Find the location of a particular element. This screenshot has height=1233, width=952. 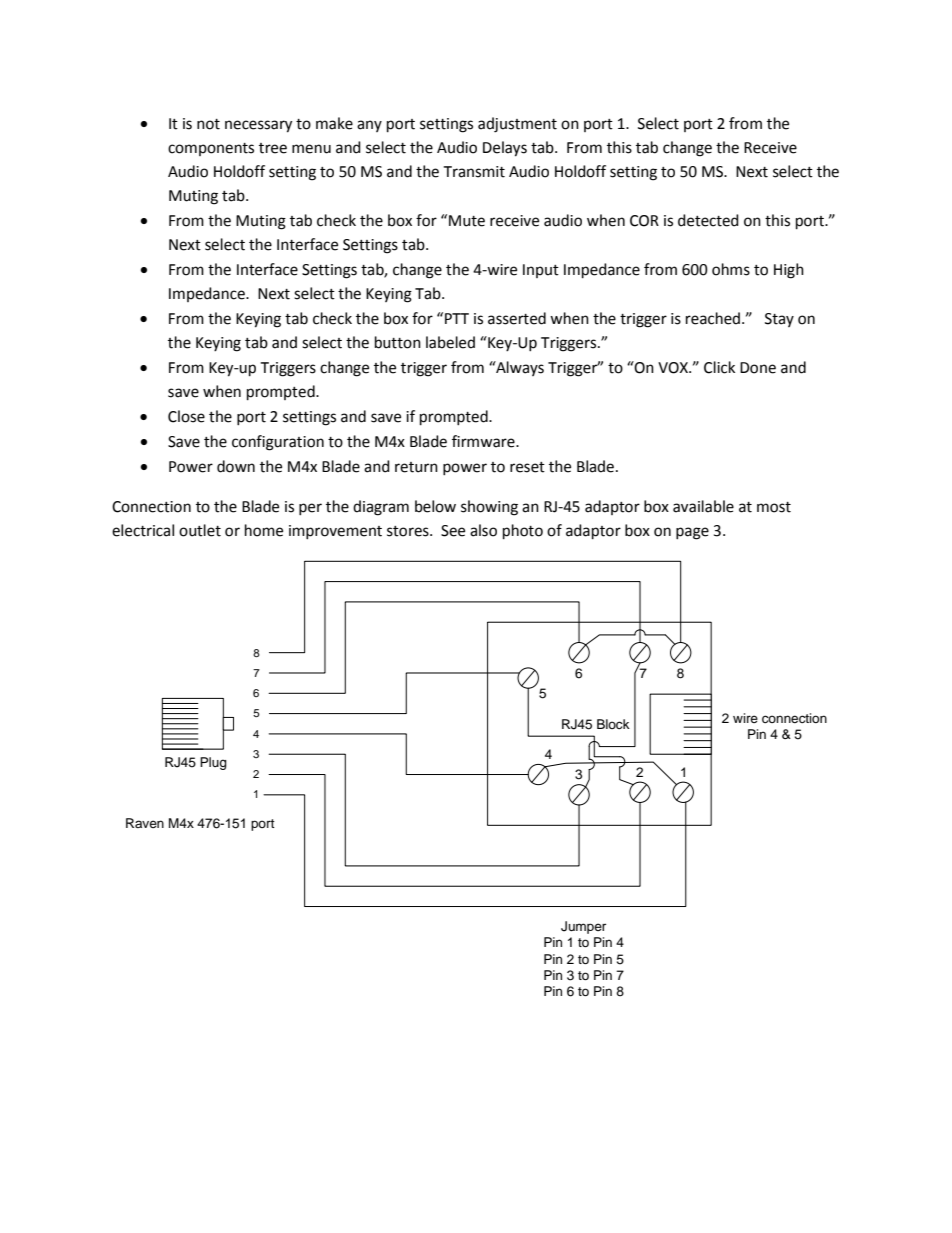

detected is located at coordinates (708, 220).
